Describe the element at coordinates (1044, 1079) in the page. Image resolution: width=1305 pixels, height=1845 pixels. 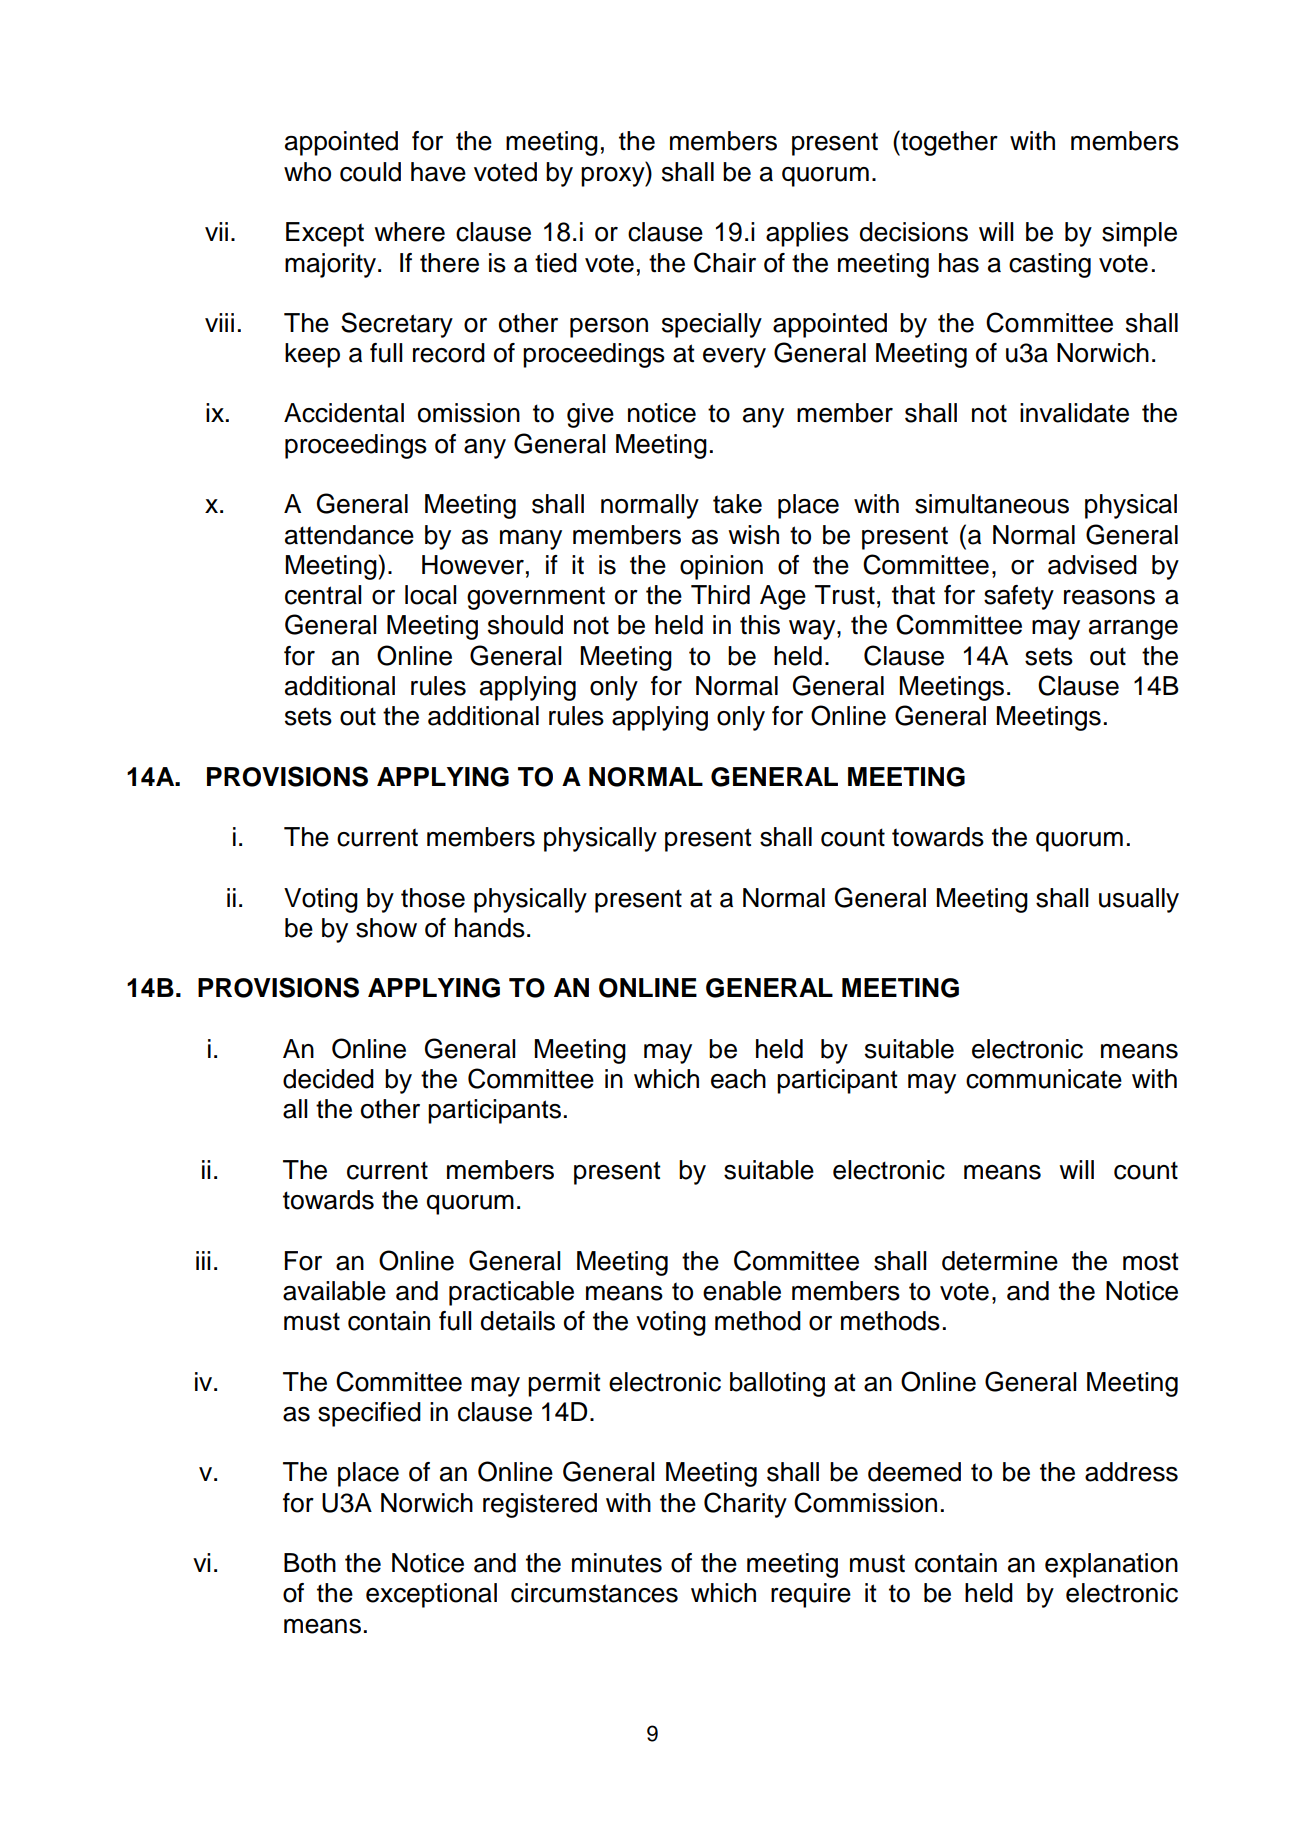
I see `communicate` at that location.
